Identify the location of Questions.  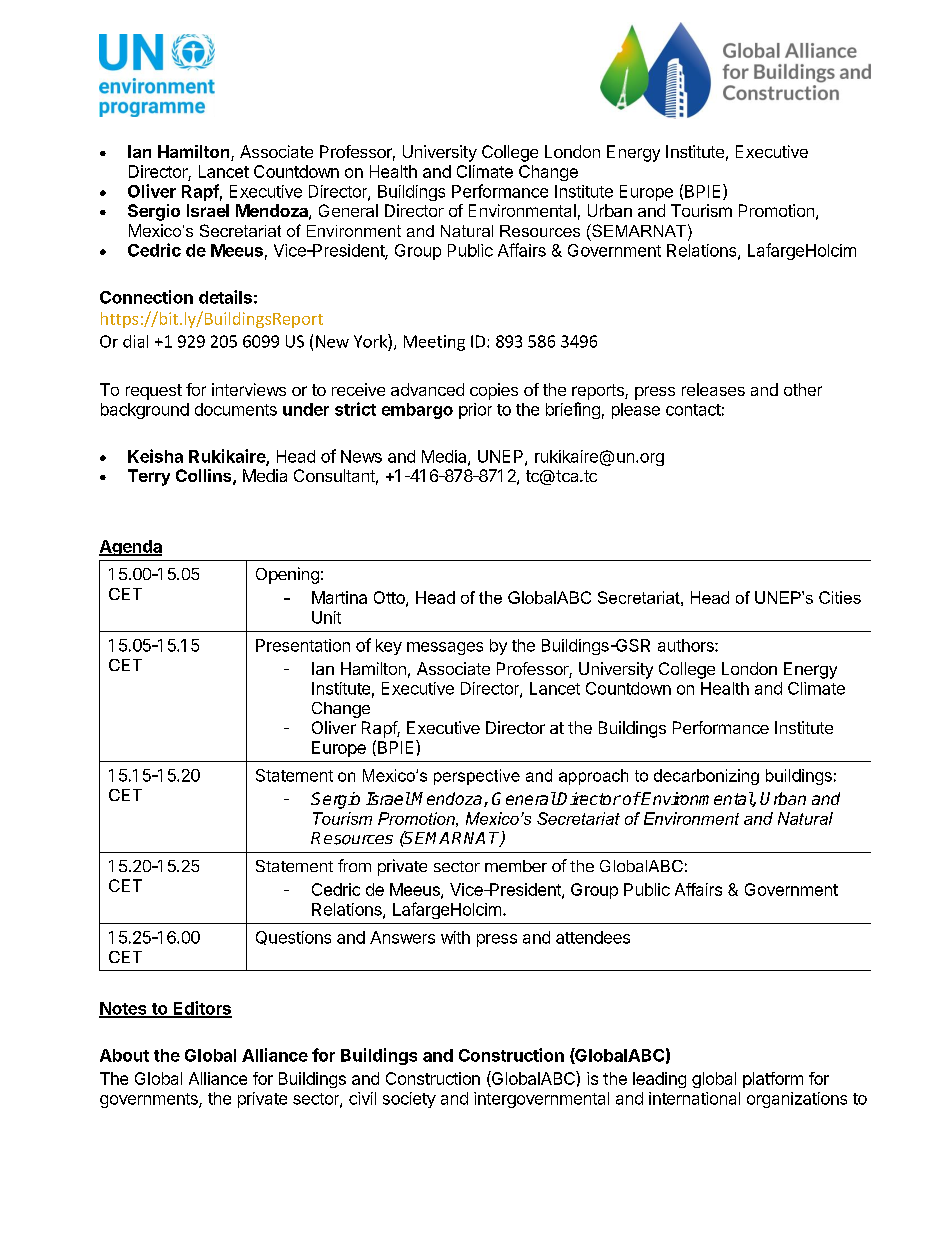
(293, 938).
